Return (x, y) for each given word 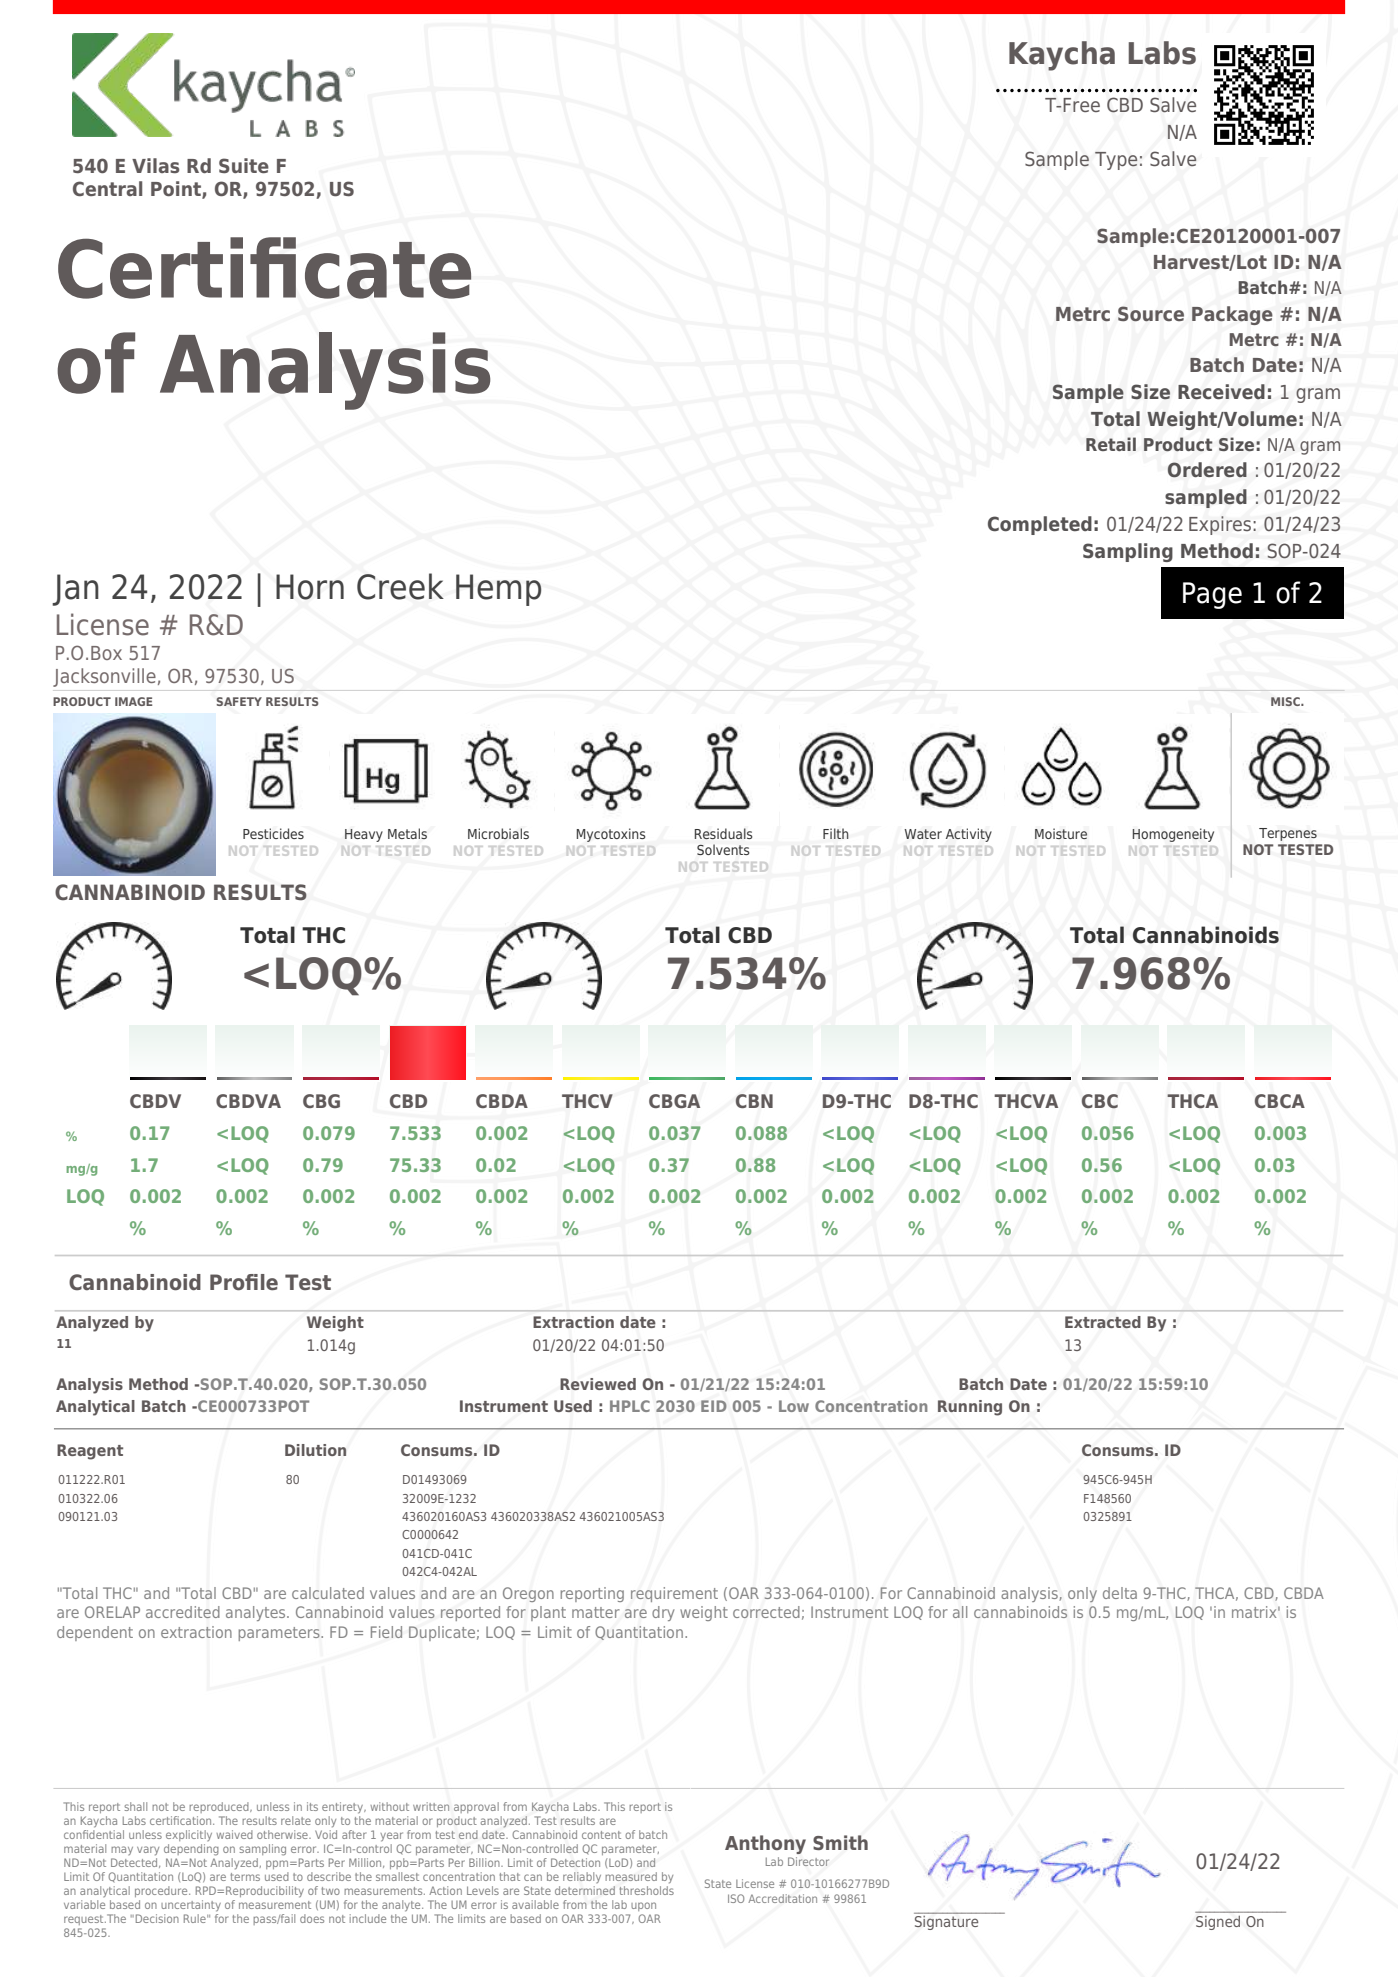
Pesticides (273, 833)
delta (1120, 1593)
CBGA (674, 1101)
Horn (310, 587)
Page (1212, 595)
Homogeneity (1173, 835)
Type (1116, 161)
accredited (183, 1612)
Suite (244, 165)
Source (1151, 314)
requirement (674, 1594)
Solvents (723, 849)
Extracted (1103, 1322)
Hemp (498, 590)
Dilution (315, 1450)
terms (245, 1877)
